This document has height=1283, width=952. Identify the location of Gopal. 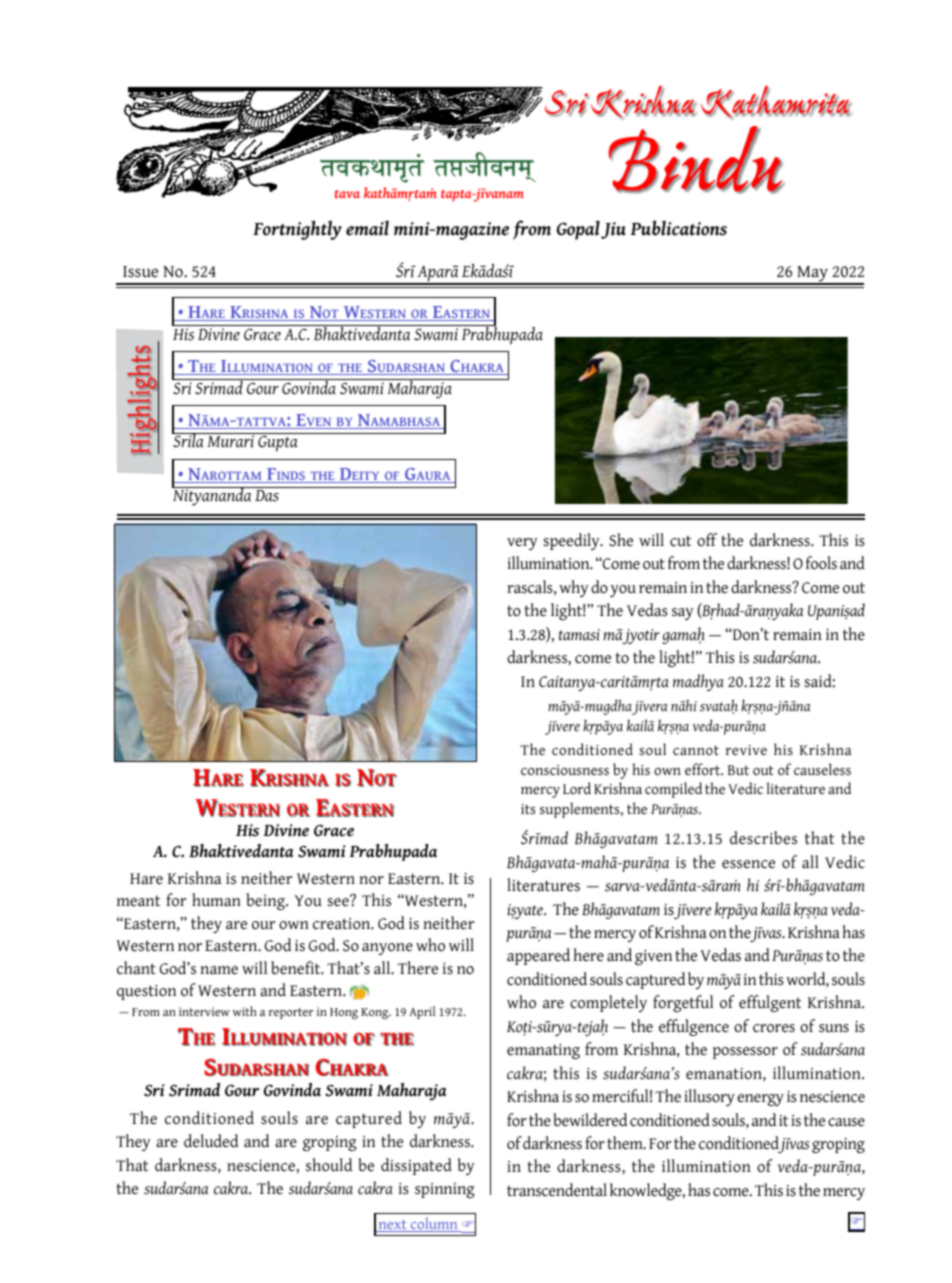
(578, 230).
